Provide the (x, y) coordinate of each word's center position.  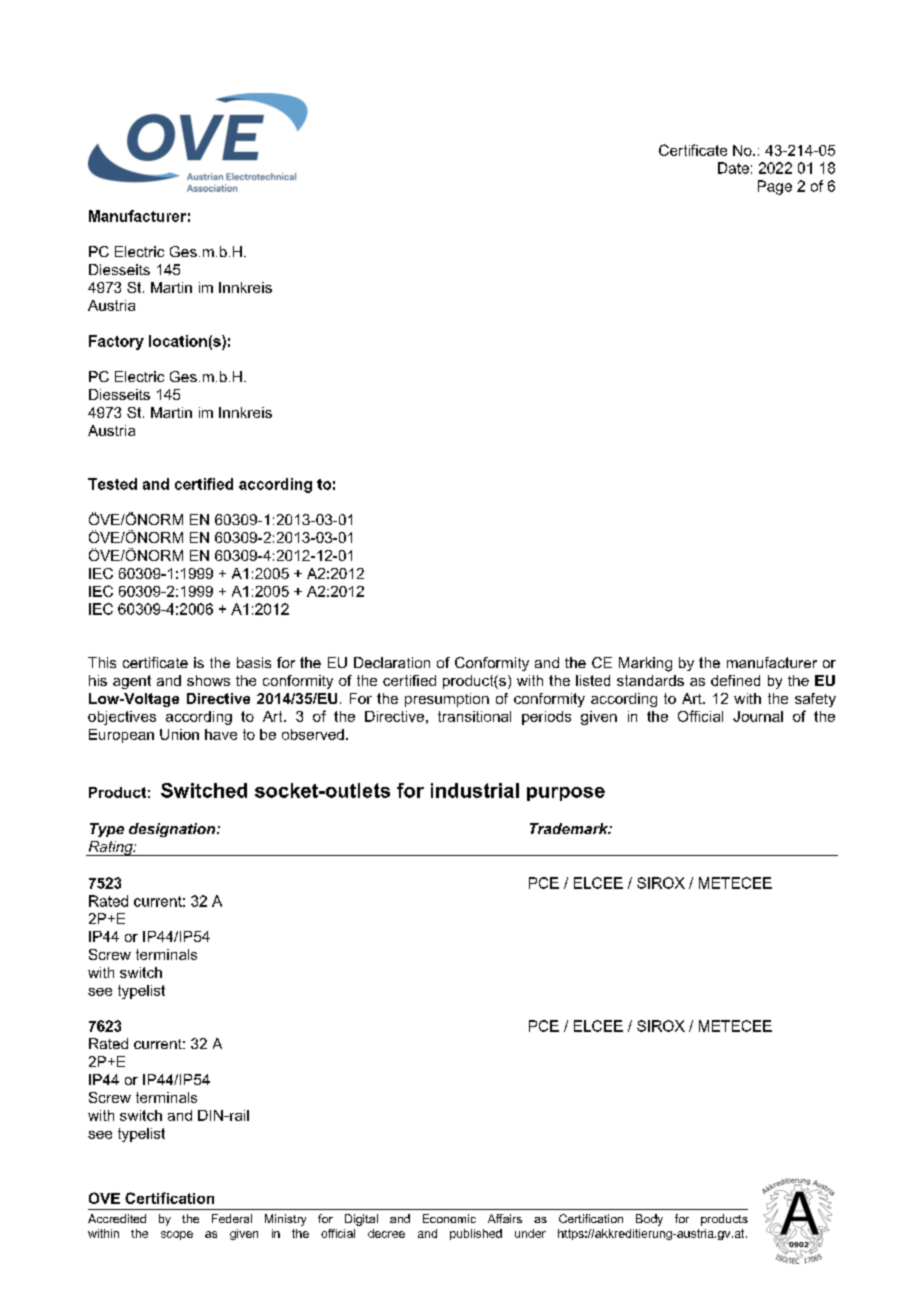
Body (649, 1220)
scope (177, 1235)
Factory (116, 342)
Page (775, 187)
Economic (449, 1218)
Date (733, 168)
